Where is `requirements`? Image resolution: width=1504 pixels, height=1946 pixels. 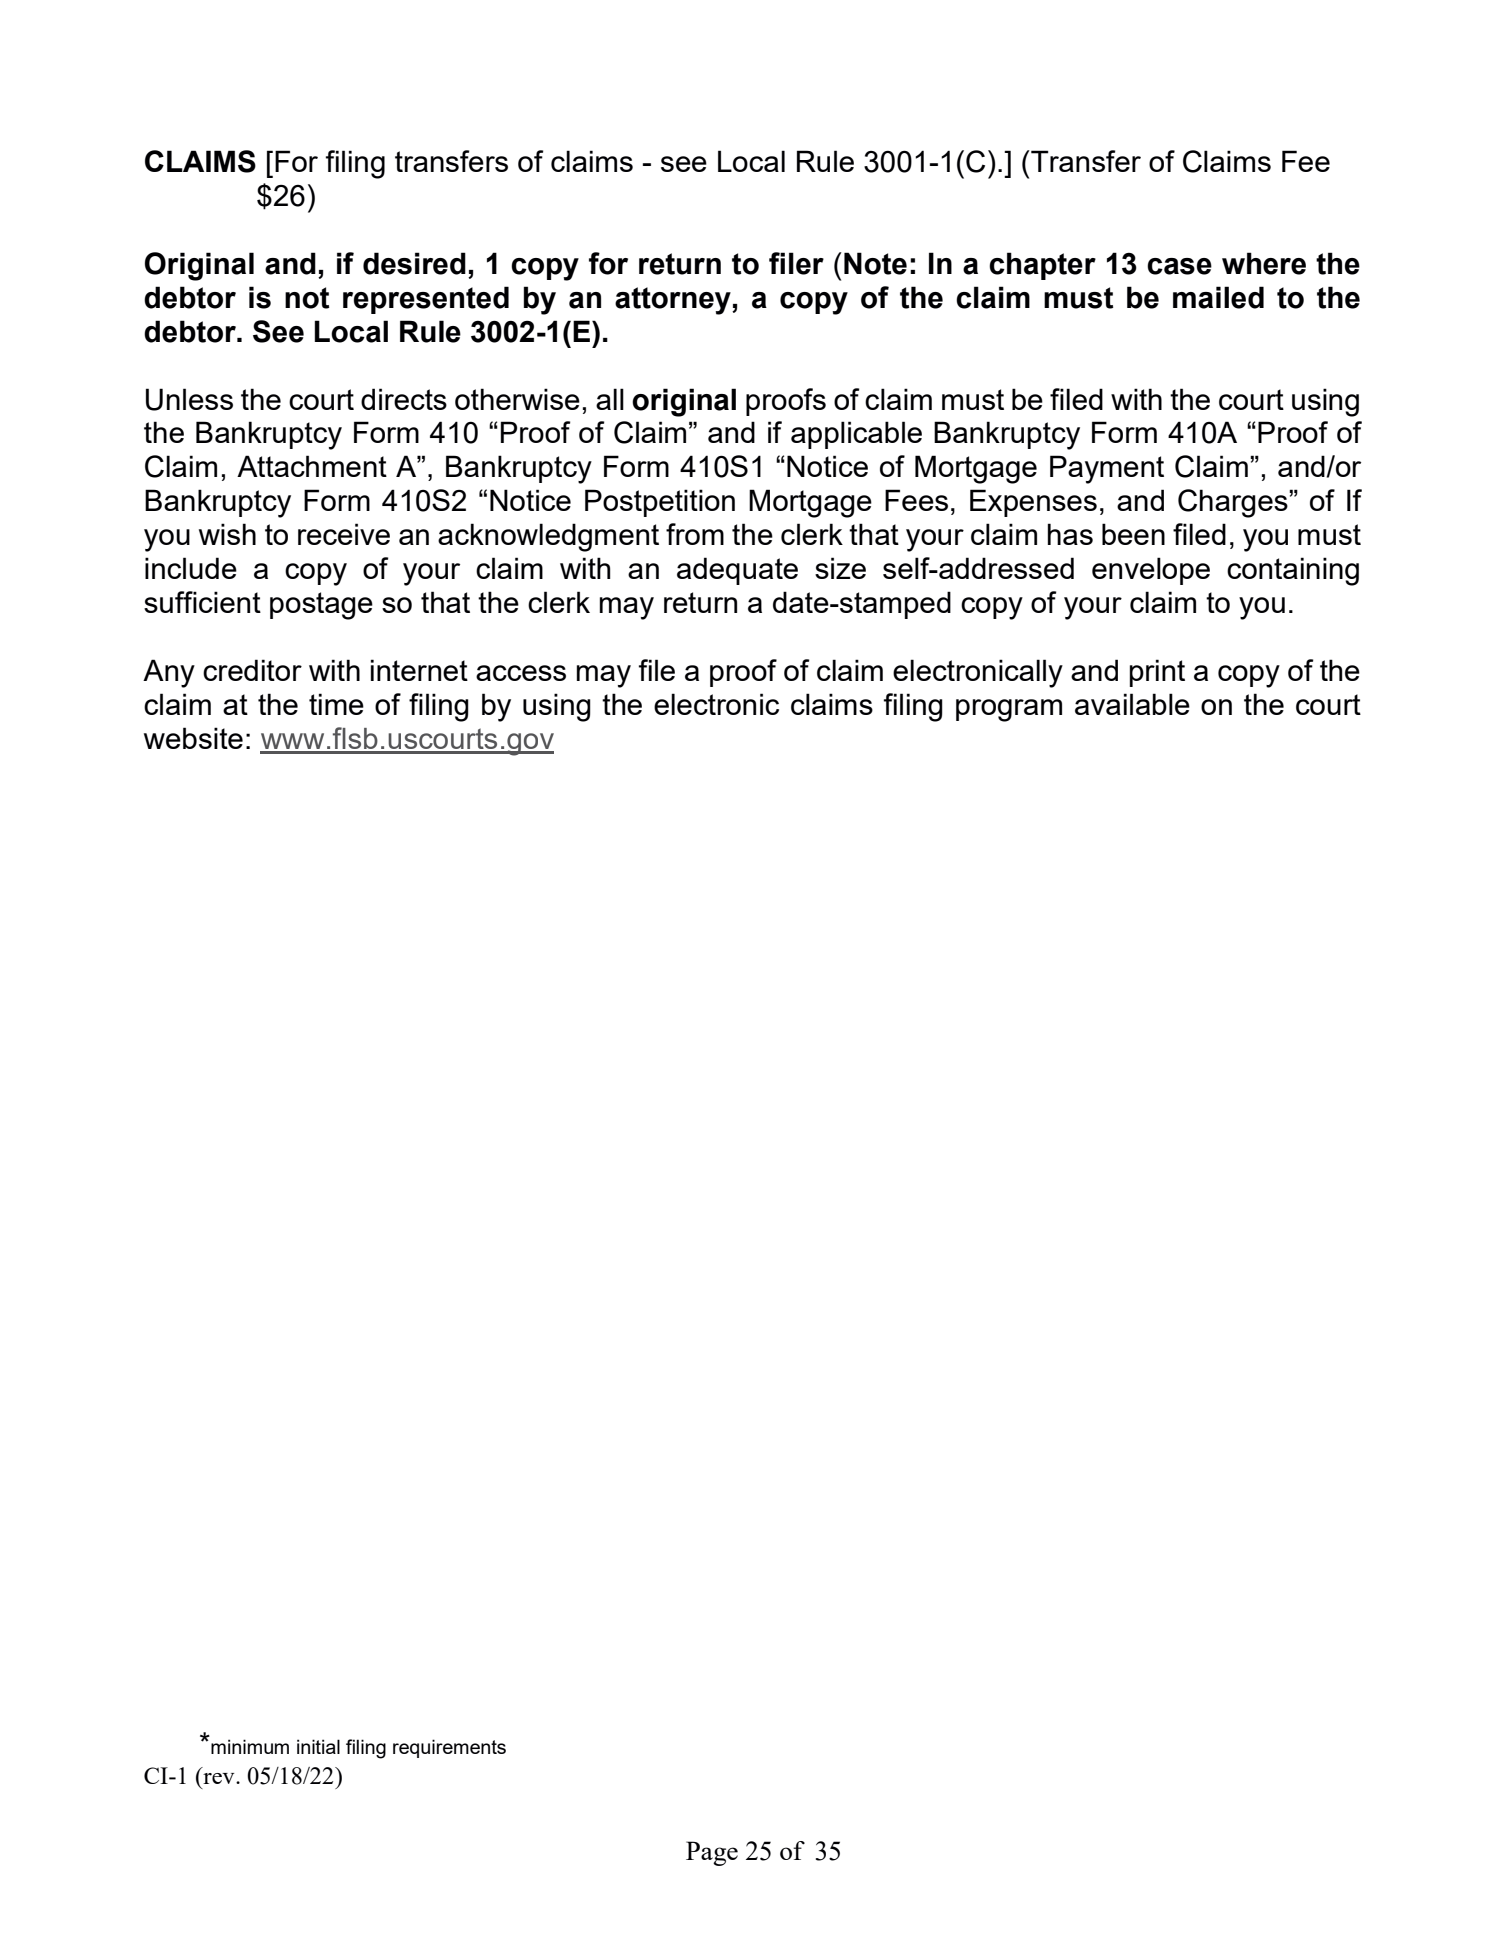 requirements is located at coordinates (449, 1748).
